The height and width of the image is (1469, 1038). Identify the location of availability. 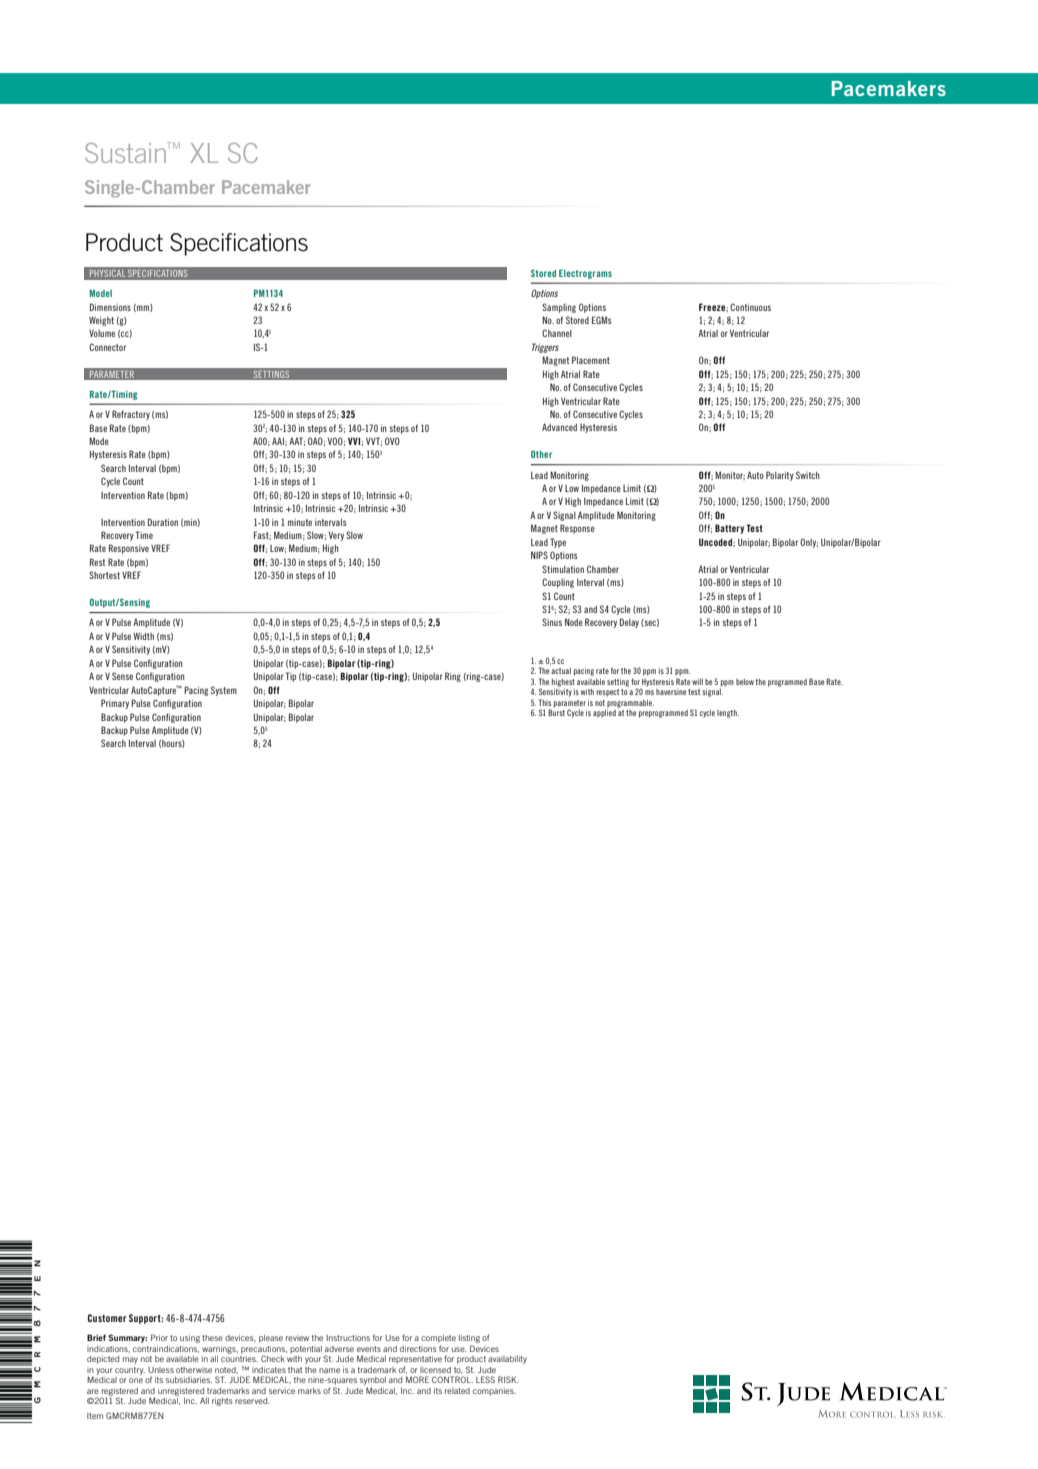
(507, 1360).
